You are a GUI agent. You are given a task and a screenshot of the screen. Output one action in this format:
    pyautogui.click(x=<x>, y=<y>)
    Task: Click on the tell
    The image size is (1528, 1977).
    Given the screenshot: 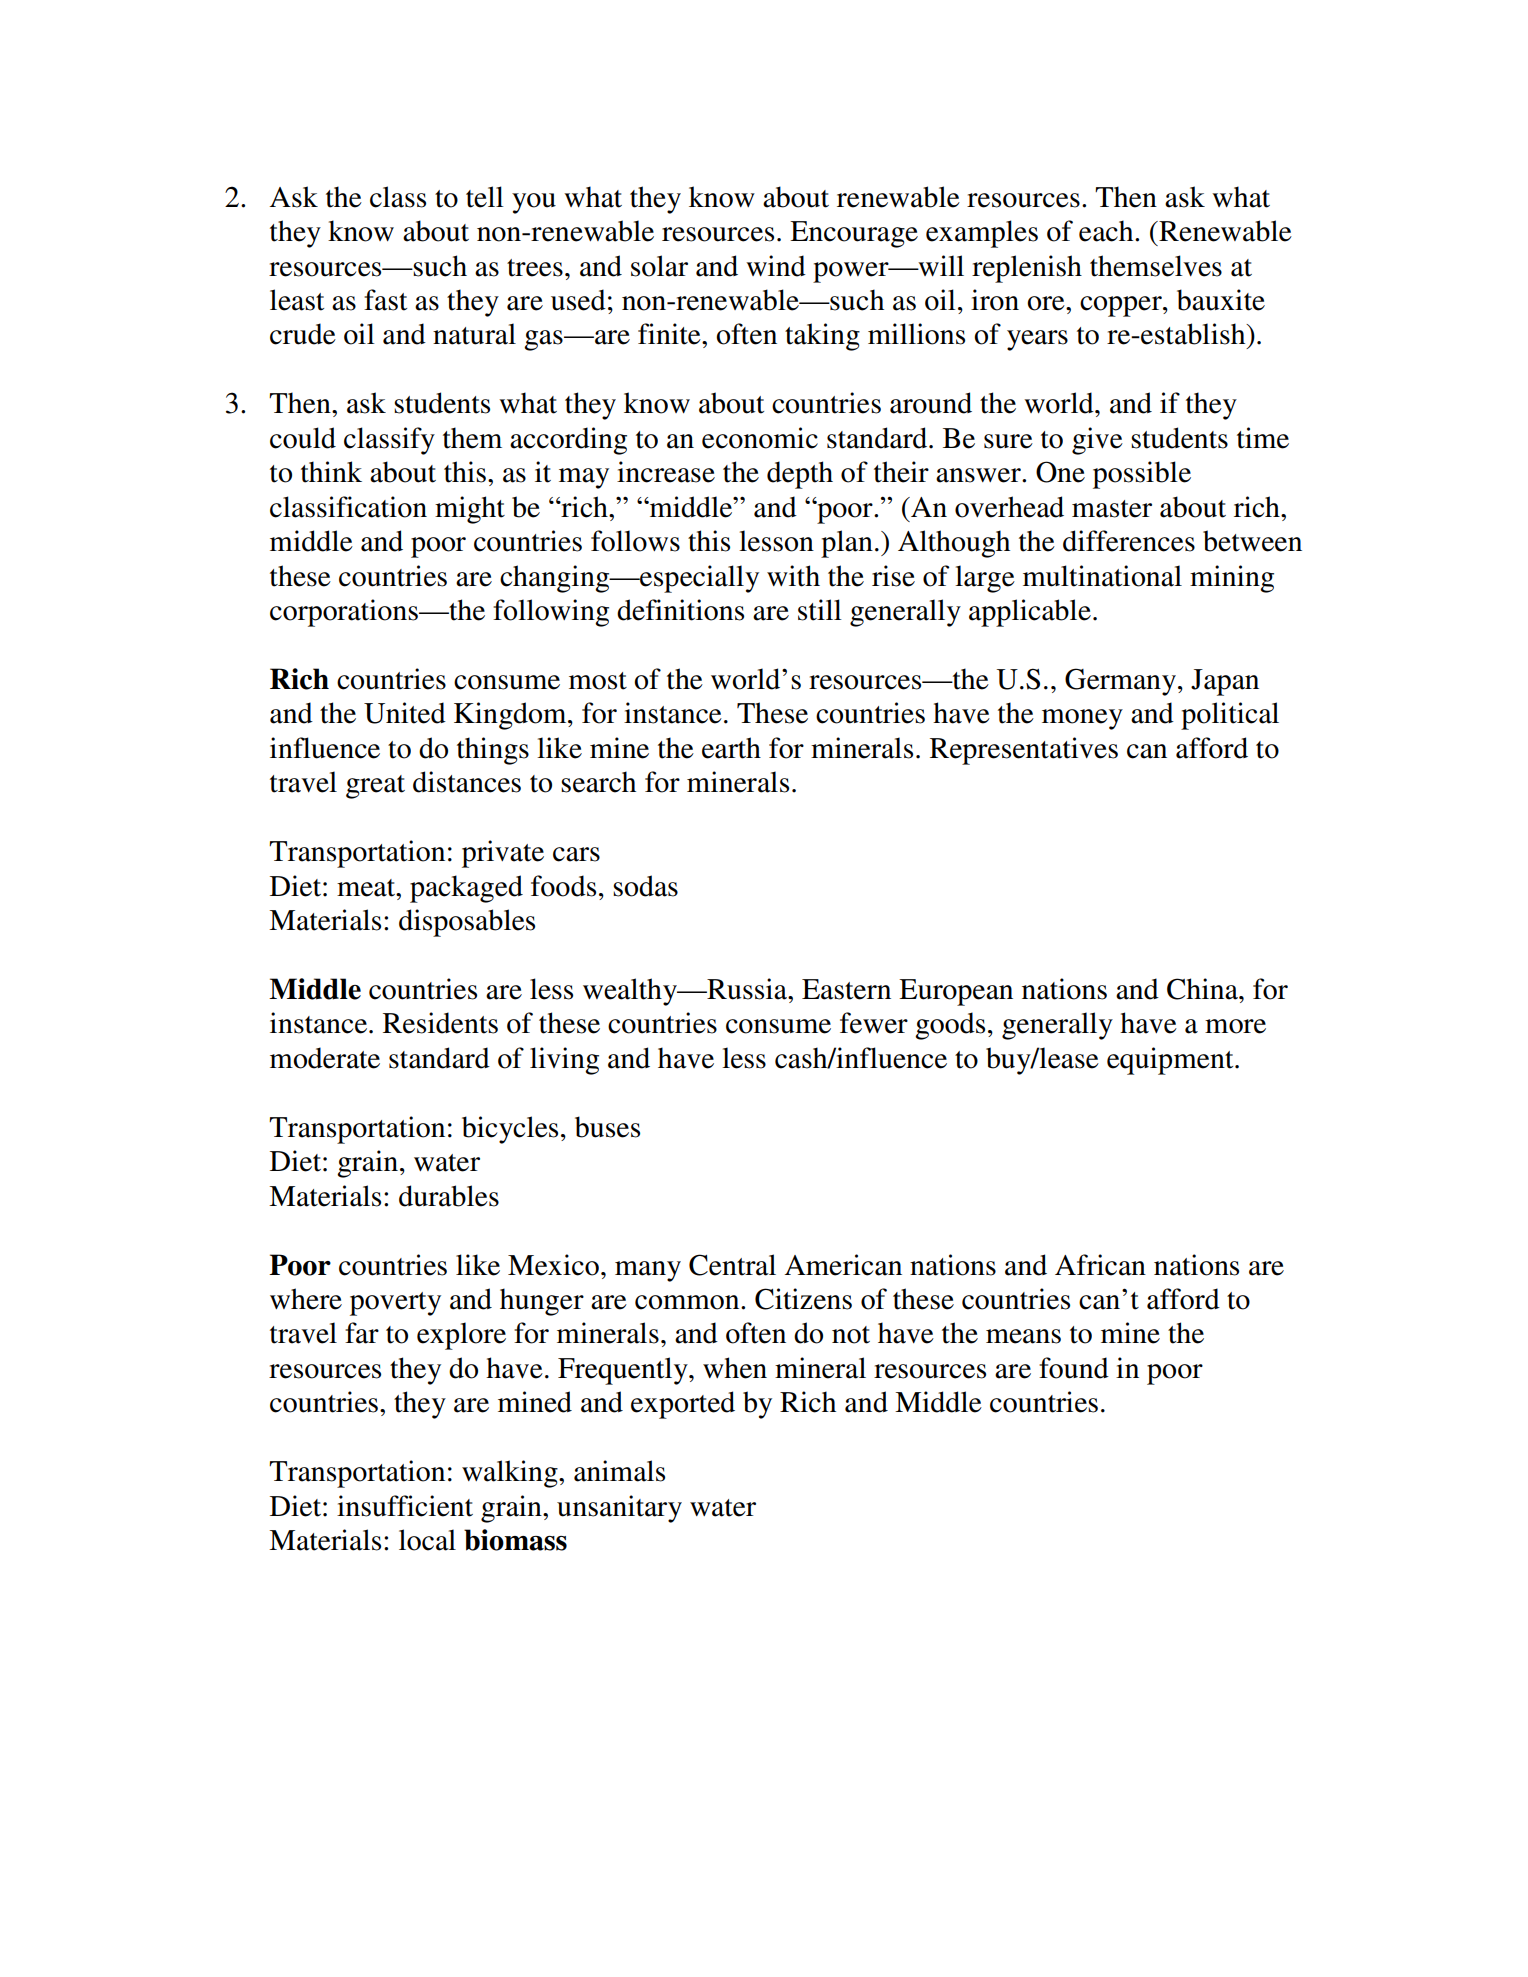 What is the action you would take?
    pyautogui.click(x=485, y=197)
